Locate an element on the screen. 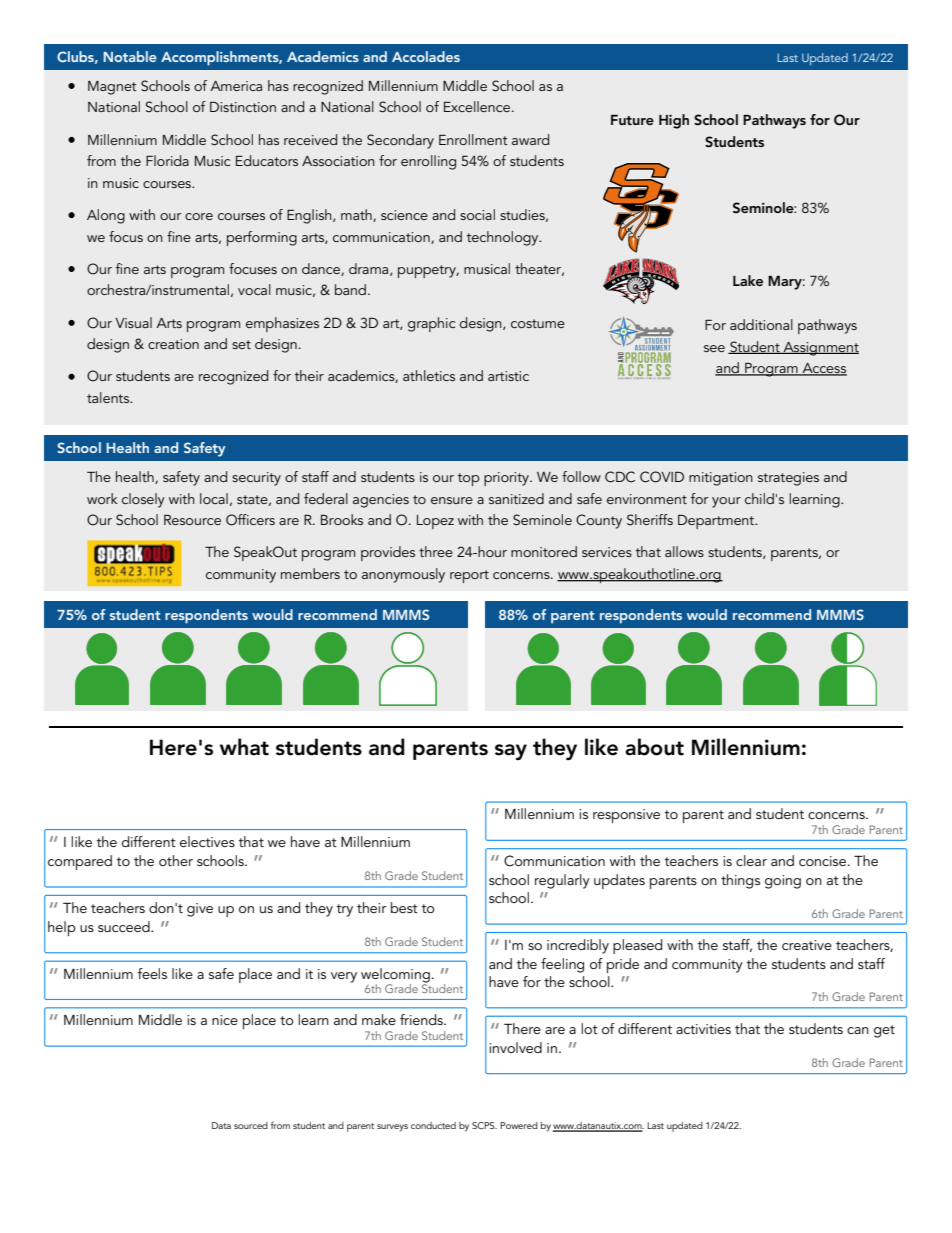 This screenshot has height=1233, width=952. Lake is located at coordinates (748, 280).
